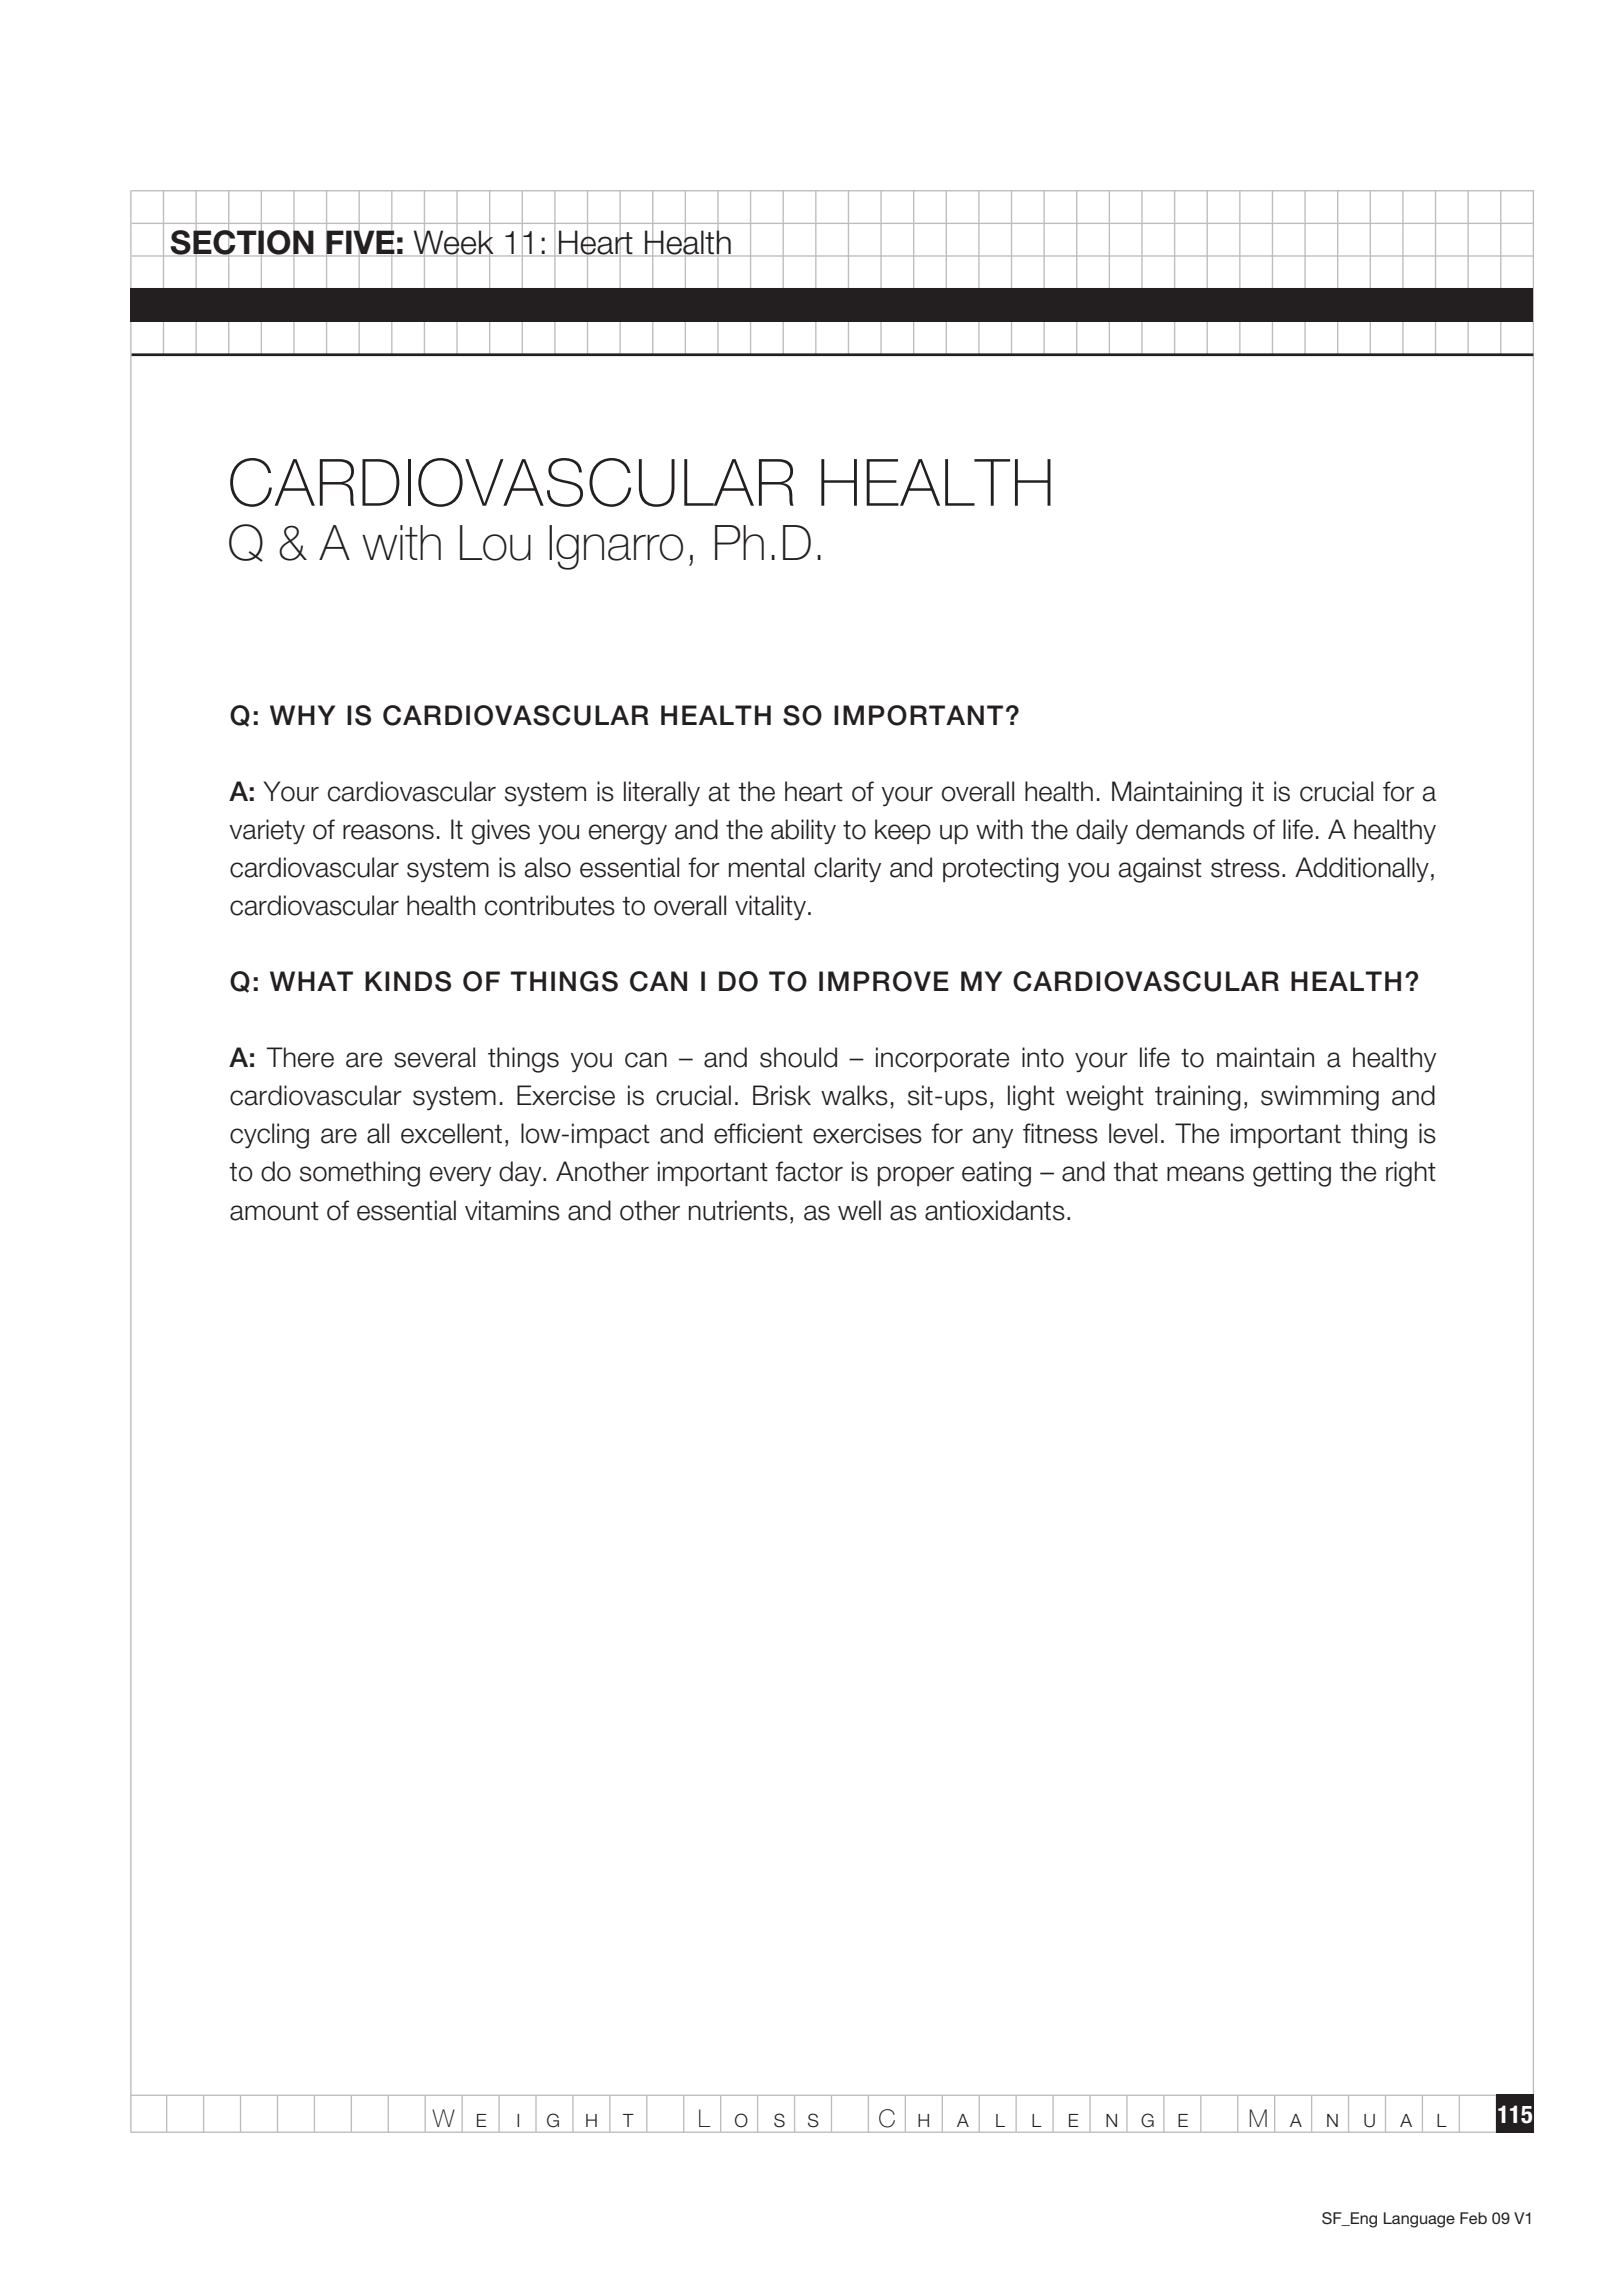 This screenshot has height=2288, width=1618. I want to click on every, so click(460, 1176).
